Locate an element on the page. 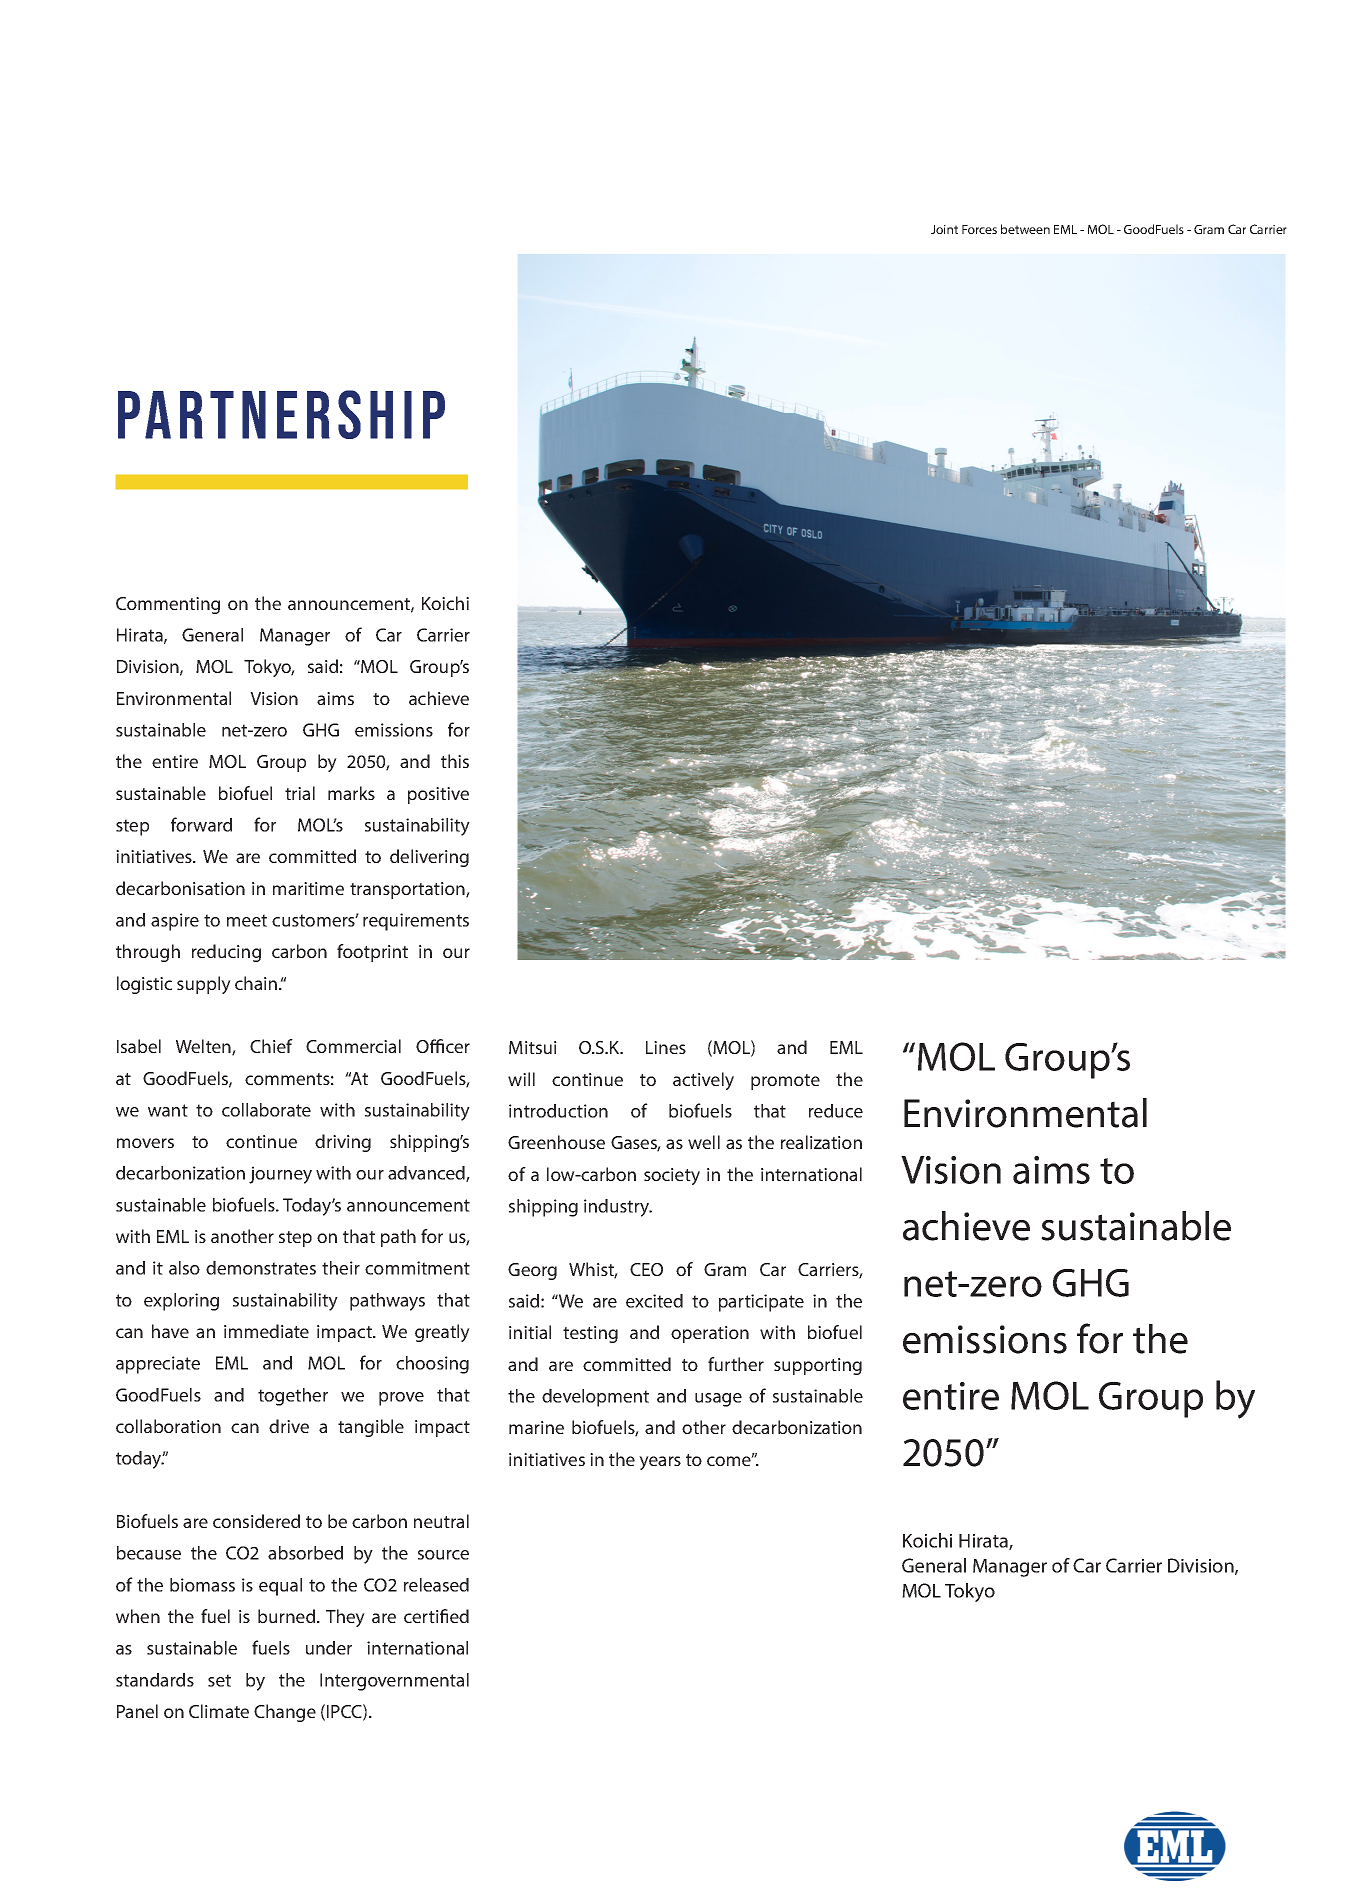 This document has width=1346, height=1904. Joint is located at coordinates (944, 229).
